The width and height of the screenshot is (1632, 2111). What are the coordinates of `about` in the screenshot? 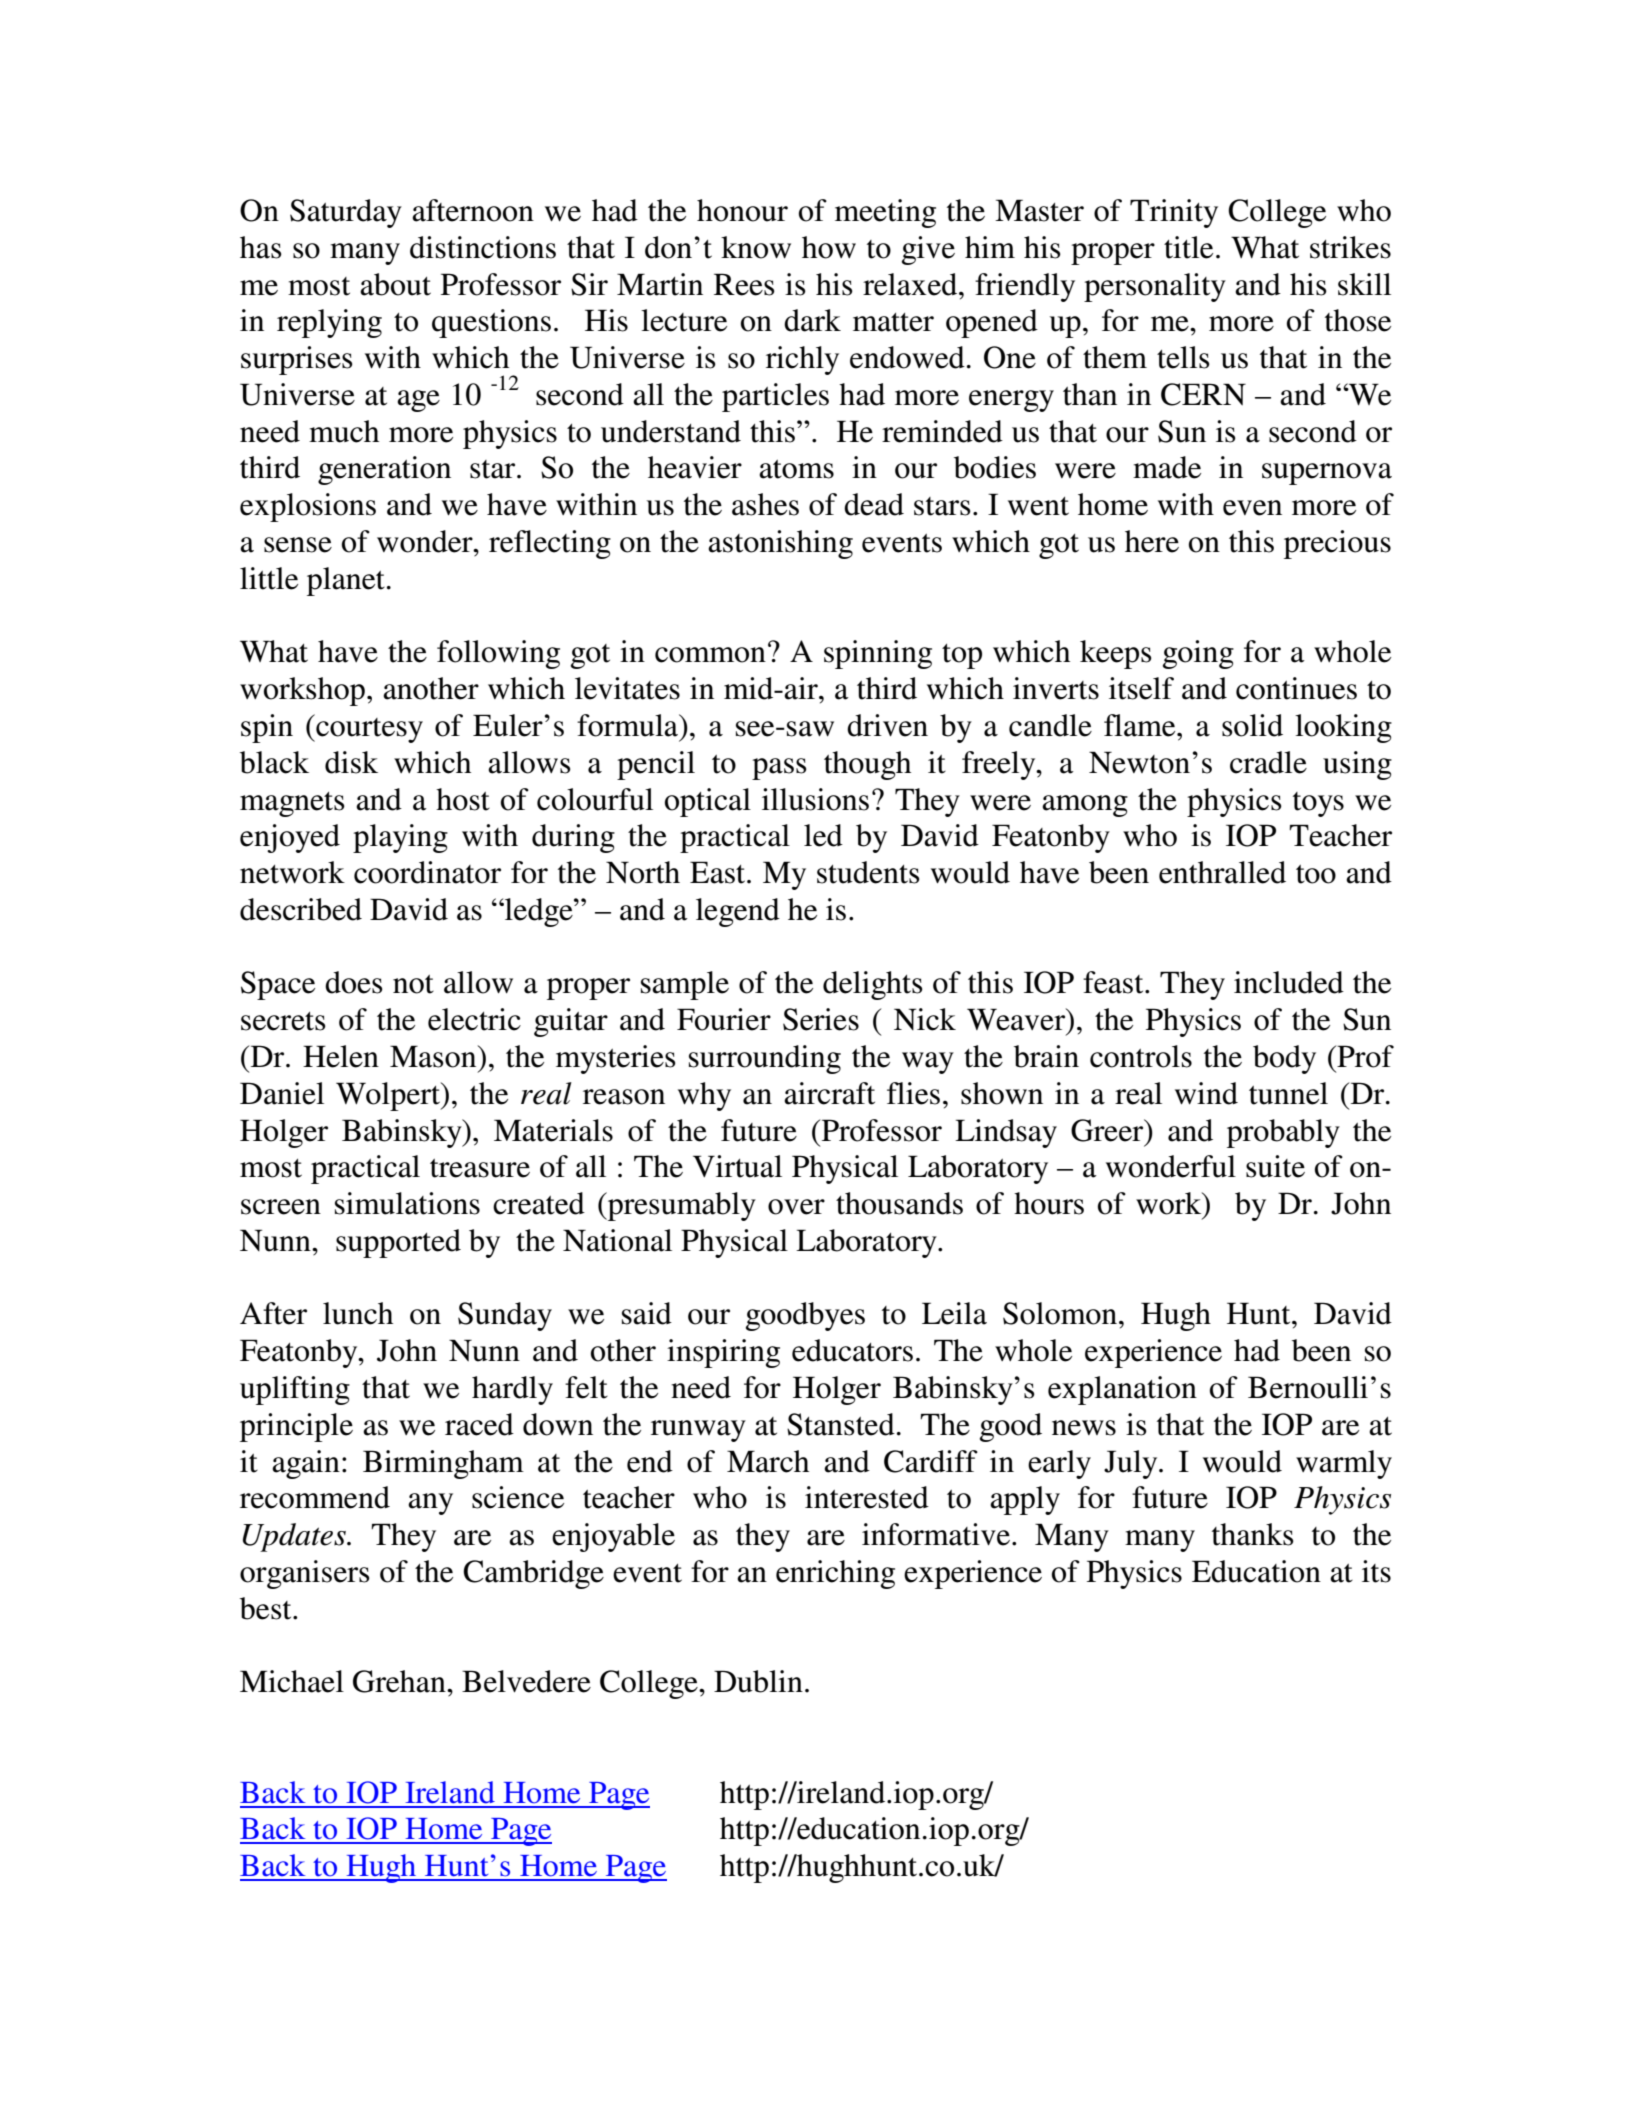 It's located at (395, 284).
